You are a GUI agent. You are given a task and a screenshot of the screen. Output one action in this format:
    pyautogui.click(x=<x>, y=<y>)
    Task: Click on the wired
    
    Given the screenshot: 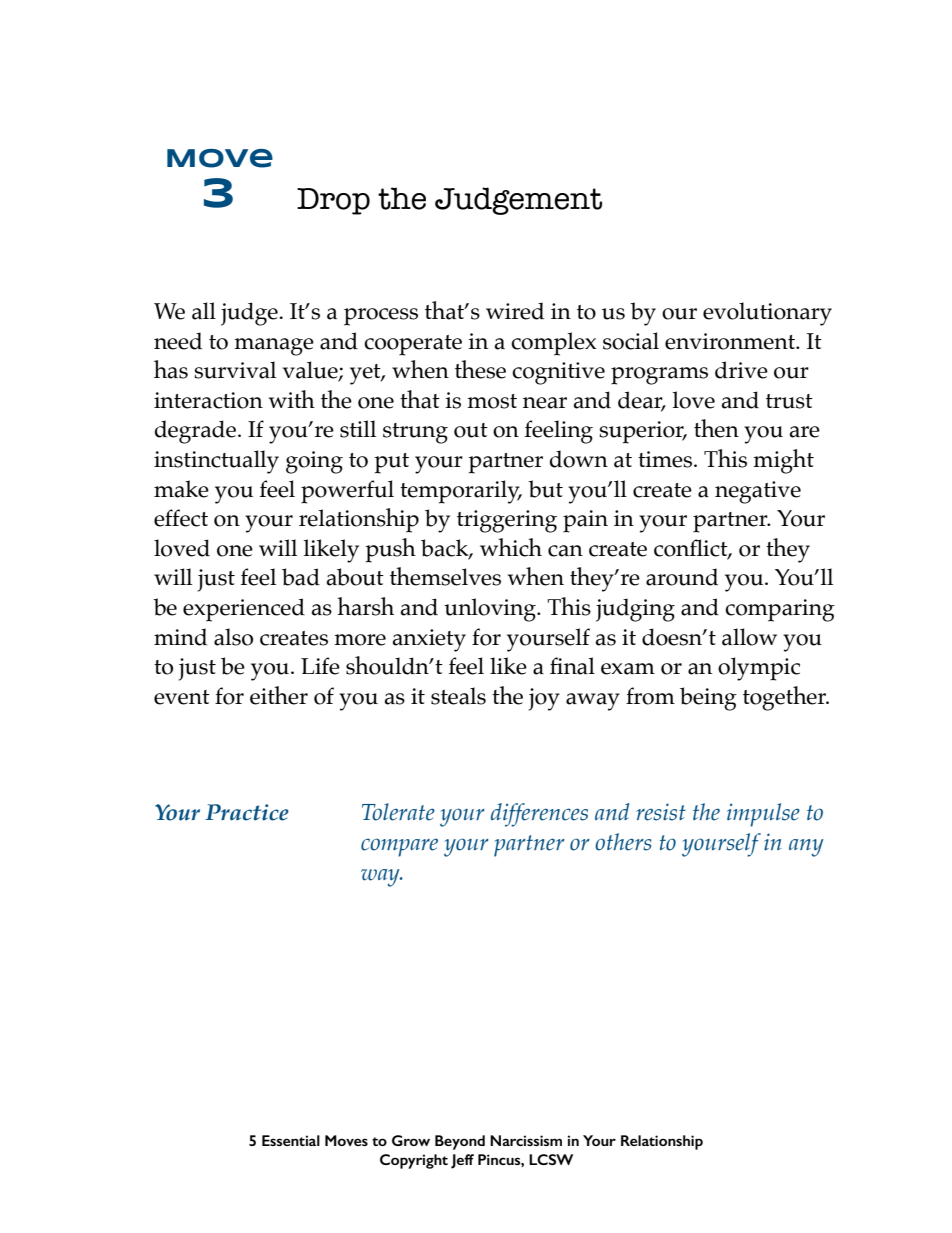 What is the action you would take?
    pyautogui.click(x=515, y=311)
